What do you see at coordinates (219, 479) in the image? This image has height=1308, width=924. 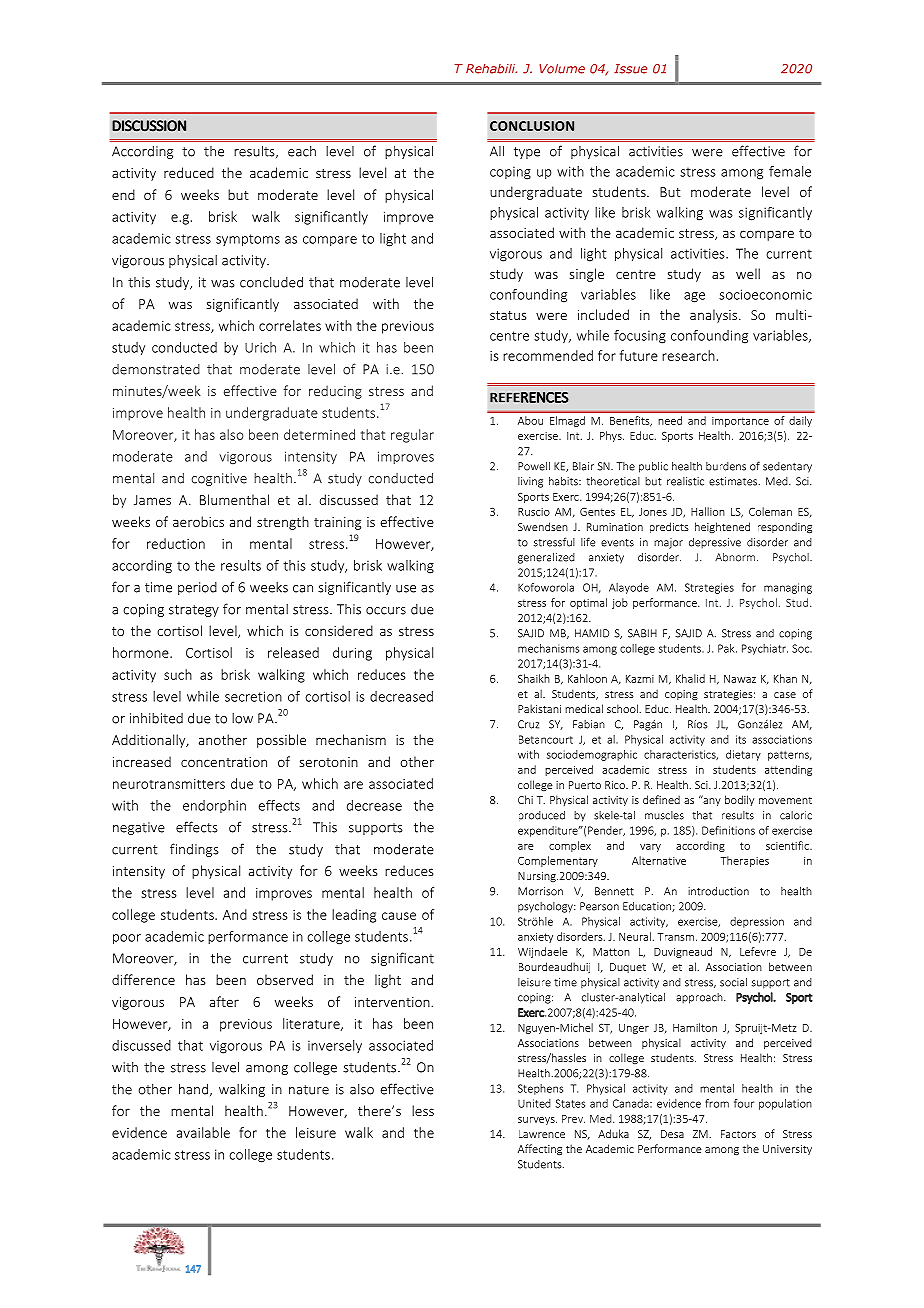 I see `cognitive` at bounding box center [219, 479].
